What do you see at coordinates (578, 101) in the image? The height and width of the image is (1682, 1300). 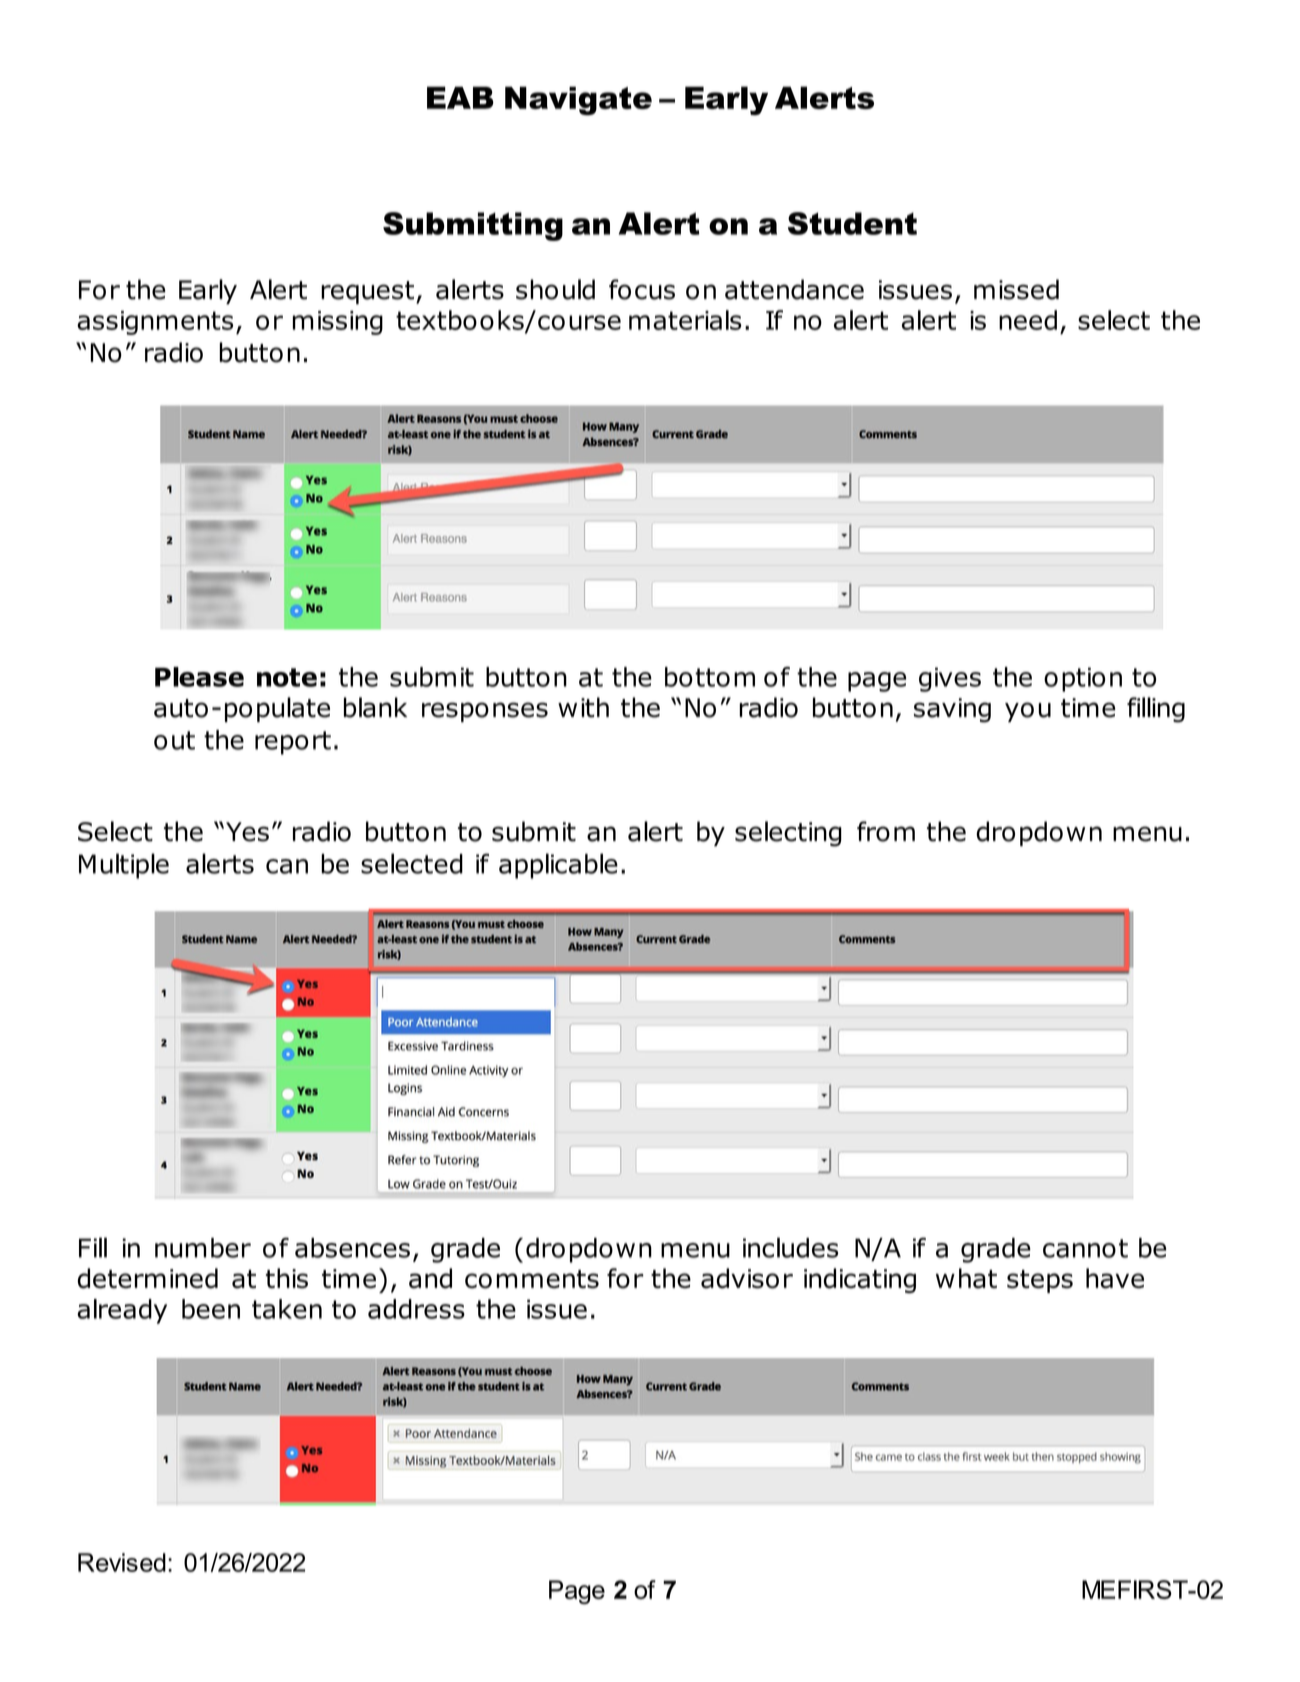 I see `Navigate` at bounding box center [578, 101].
